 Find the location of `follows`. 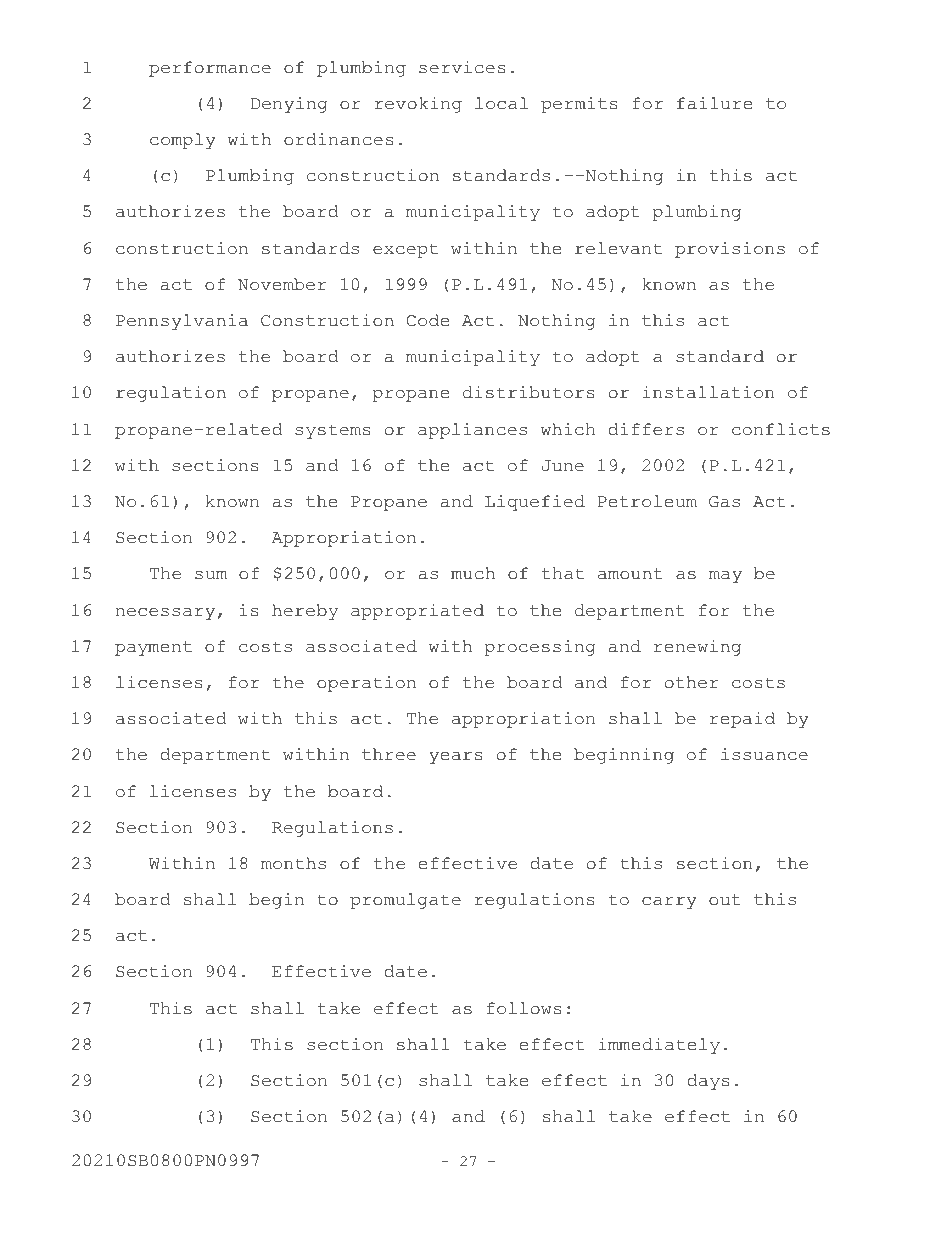

follows is located at coordinates (524, 1008).
